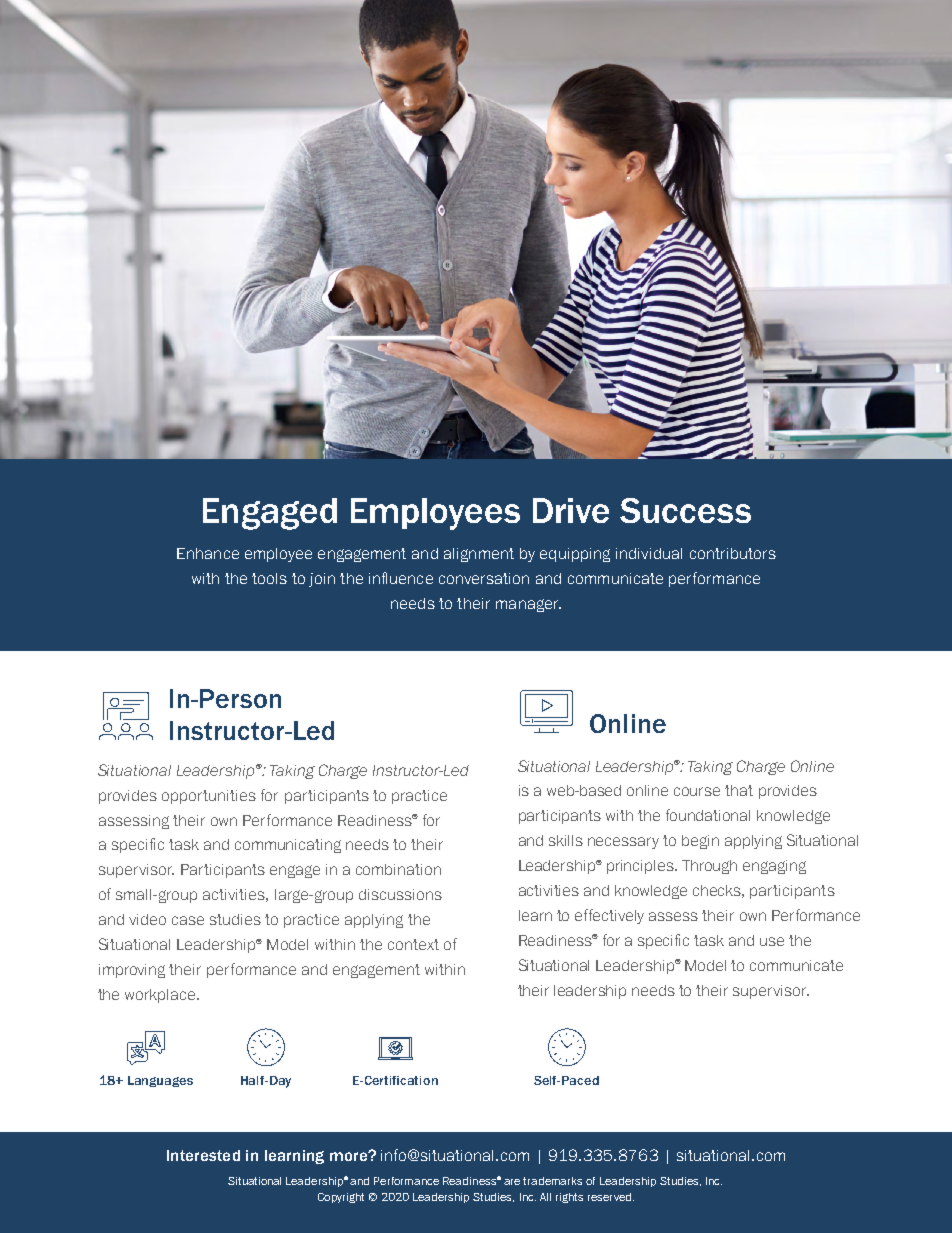 The image size is (952, 1233). Describe the element at coordinates (209, 797) in the document. I see `opportunities` at that location.
